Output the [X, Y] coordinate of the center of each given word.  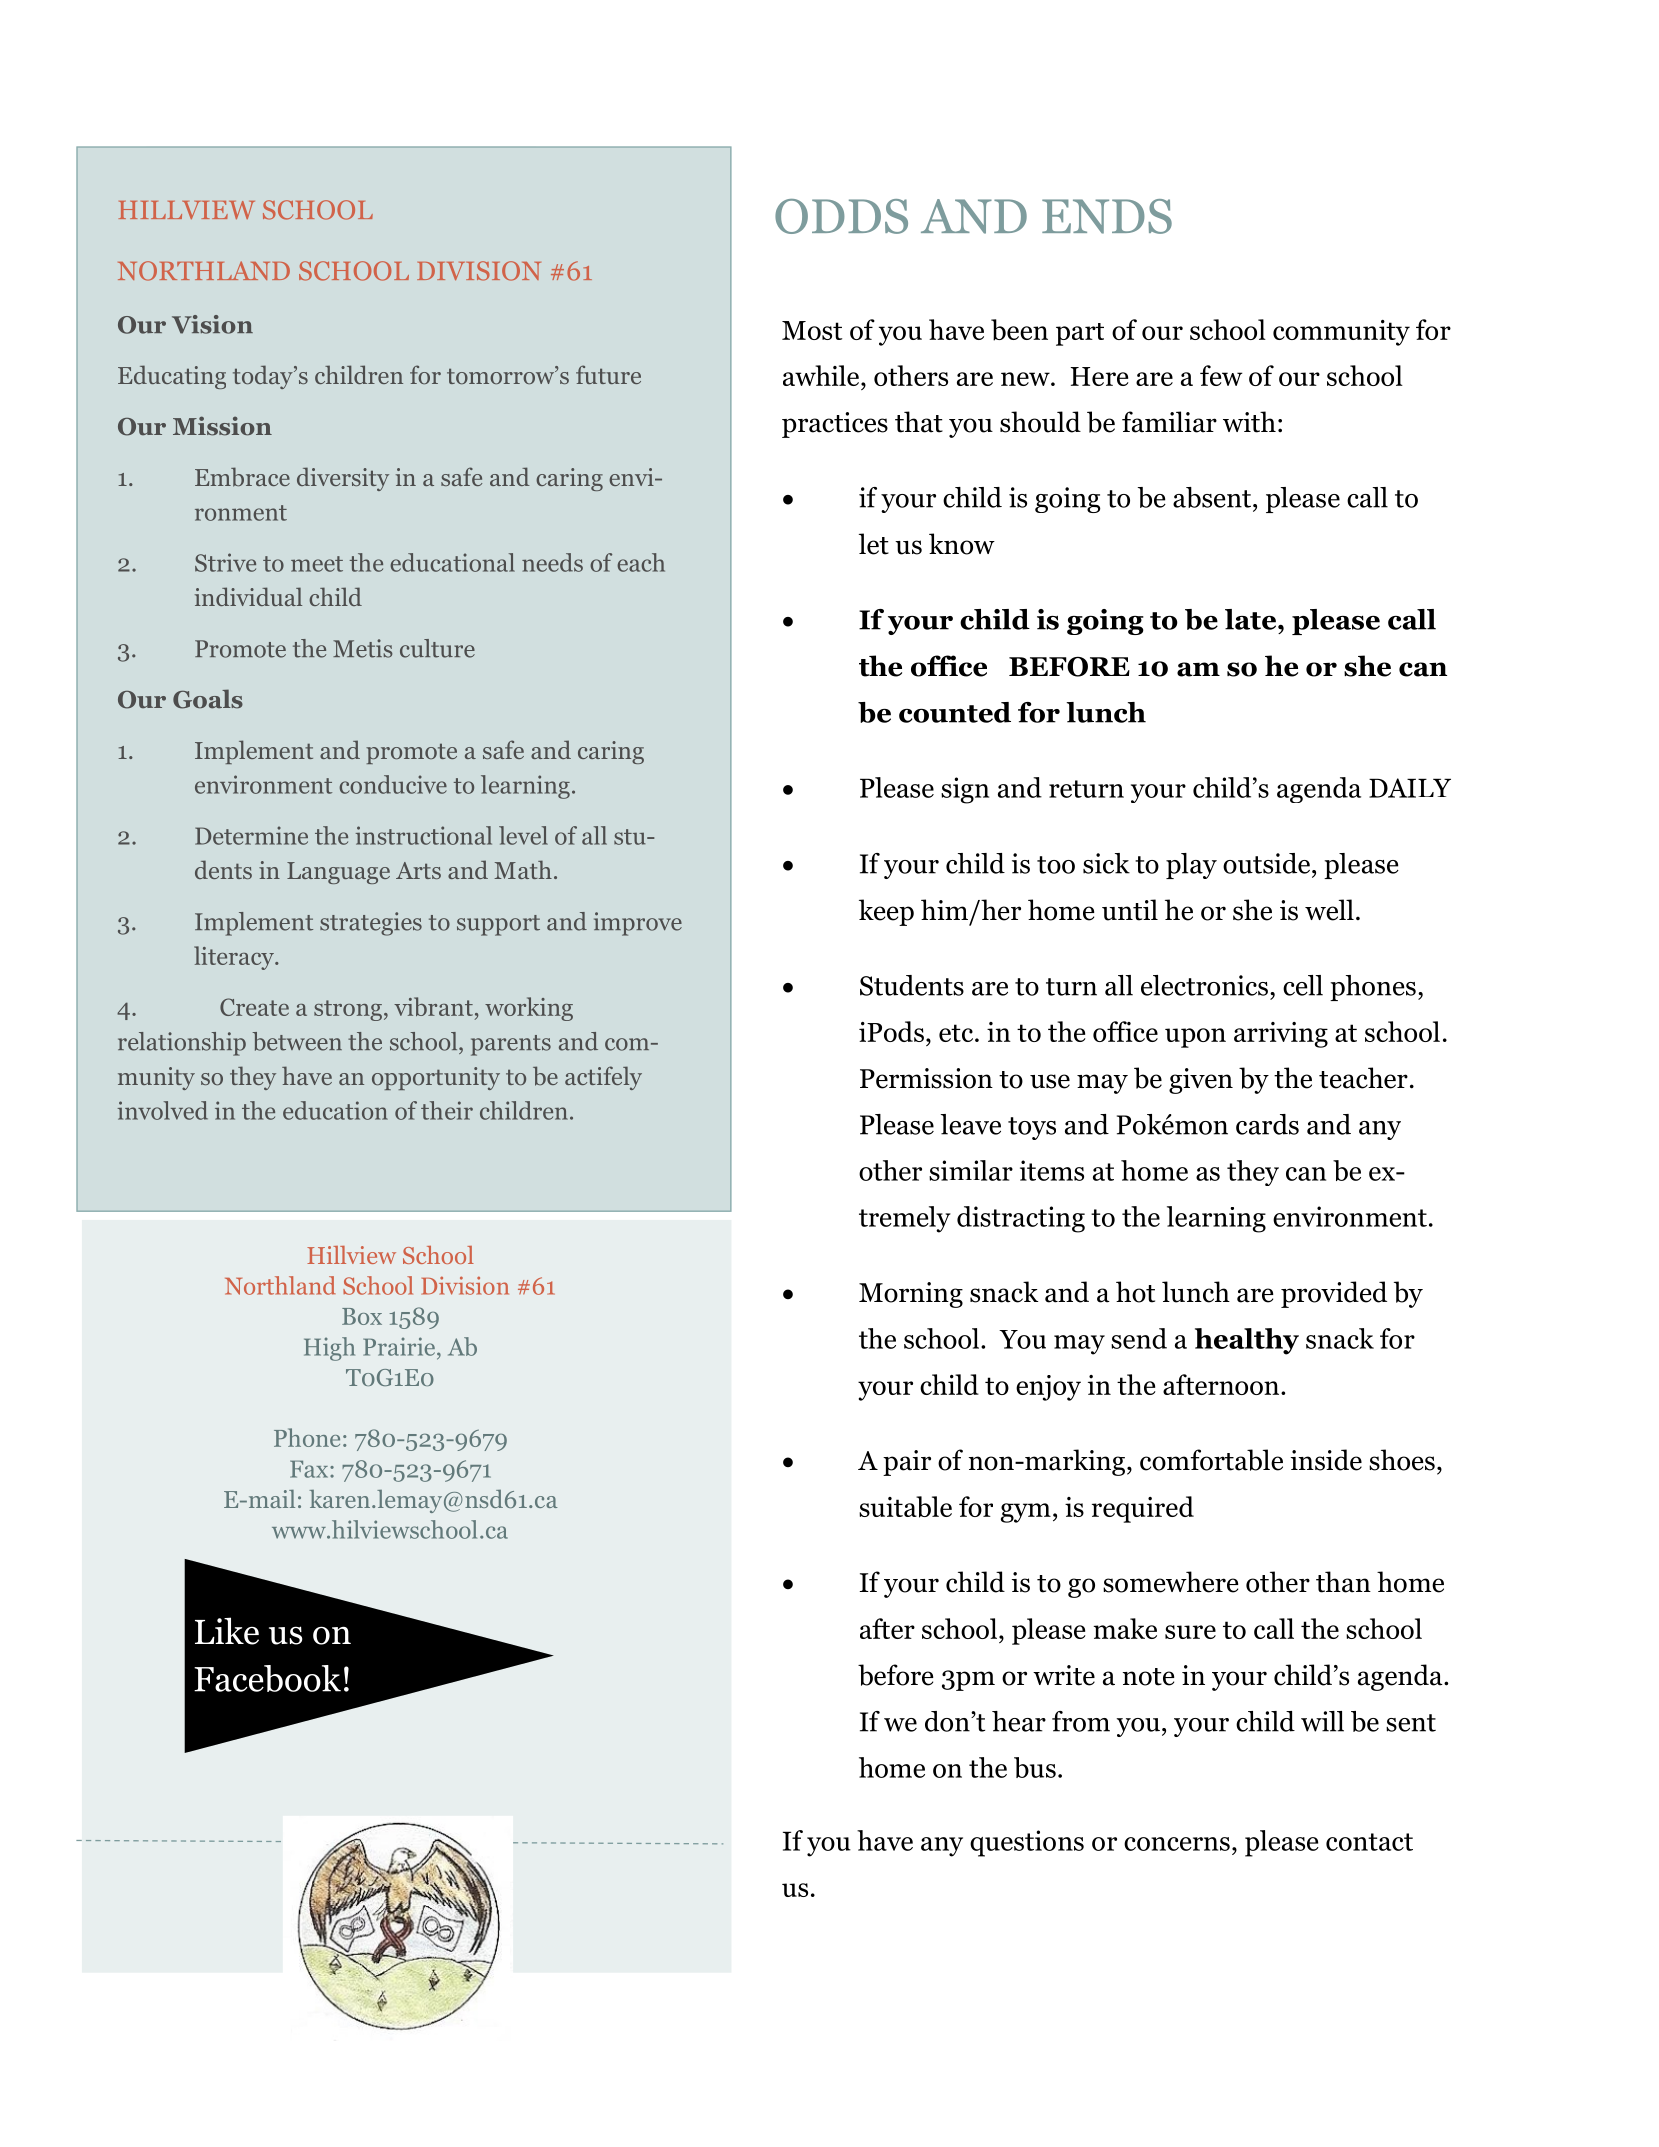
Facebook [267, 1678]
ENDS [1107, 216]
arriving [1281, 1035]
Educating [172, 377]
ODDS [841, 216]
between [297, 1041]
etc [957, 1033]
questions [1027, 1843]
